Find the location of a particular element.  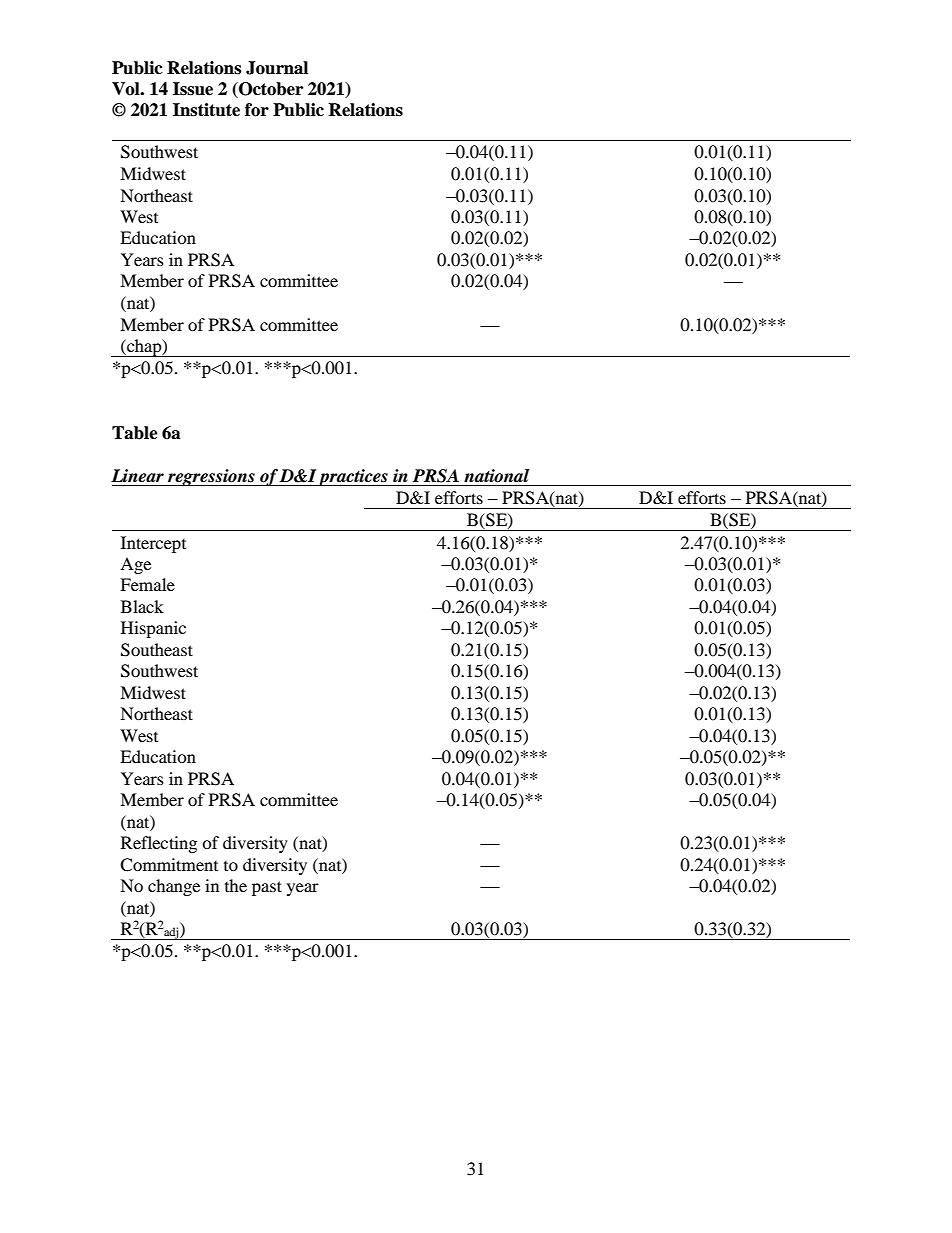

Intercept is located at coordinates (153, 544).
